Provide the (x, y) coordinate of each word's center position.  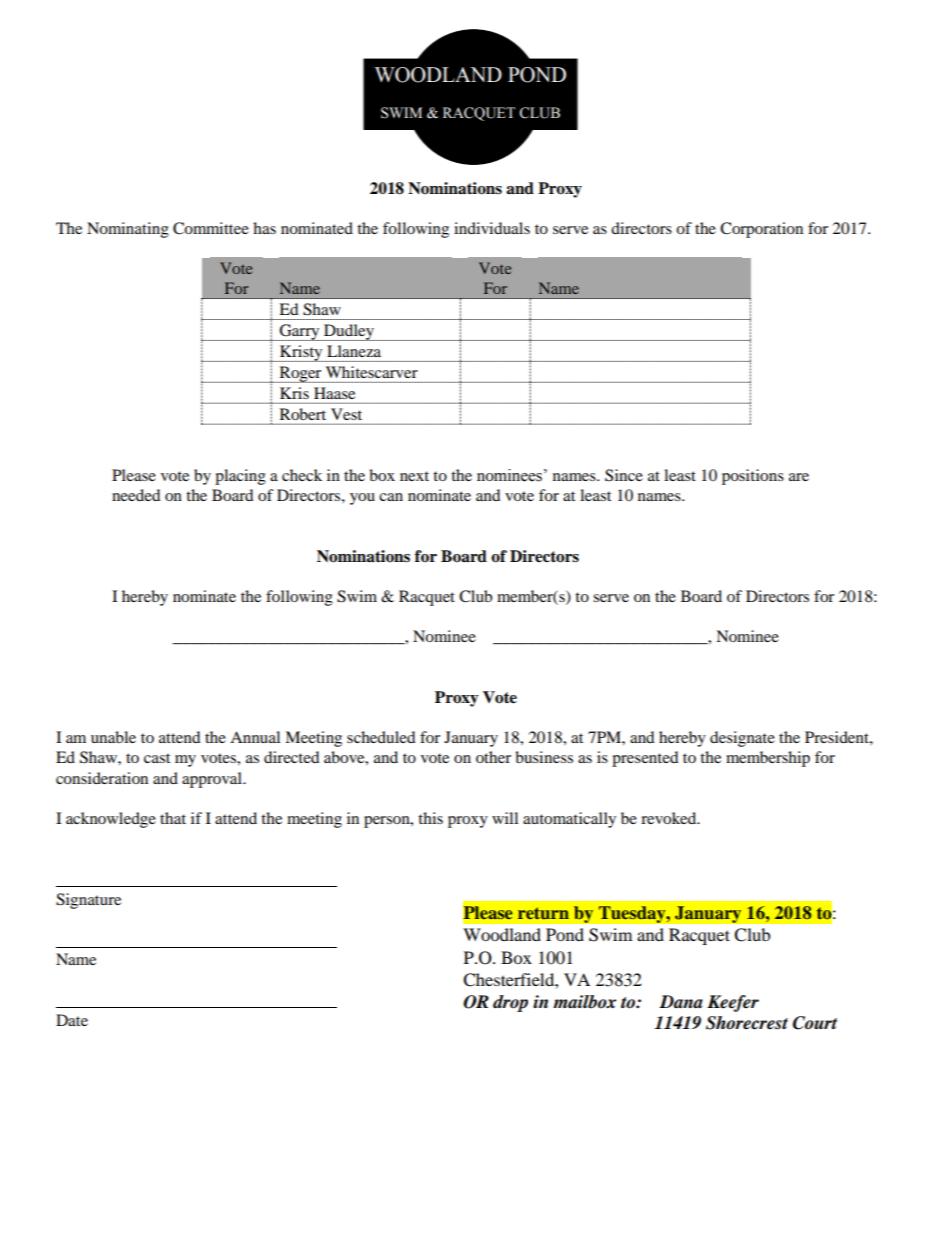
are (799, 477)
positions (753, 477)
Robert (303, 414)
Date (72, 1020)
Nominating (128, 230)
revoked (670, 818)
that (173, 818)
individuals (492, 228)
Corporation (761, 230)
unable (113, 737)
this (430, 818)
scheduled (381, 737)
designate (742, 739)
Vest (346, 414)
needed (136, 495)
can (391, 497)
